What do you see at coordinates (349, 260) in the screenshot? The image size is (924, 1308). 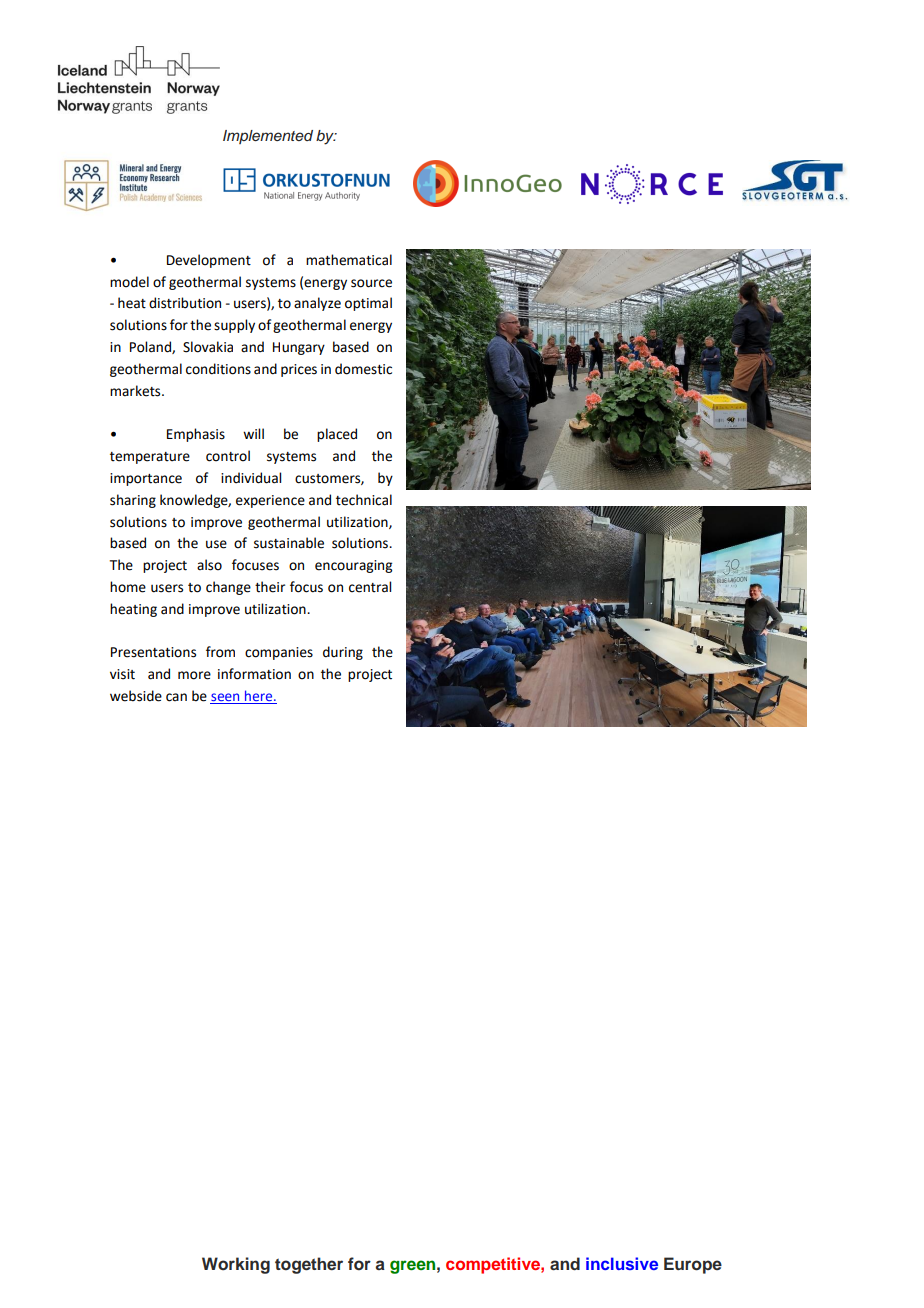 I see `mathematical` at bounding box center [349, 260].
